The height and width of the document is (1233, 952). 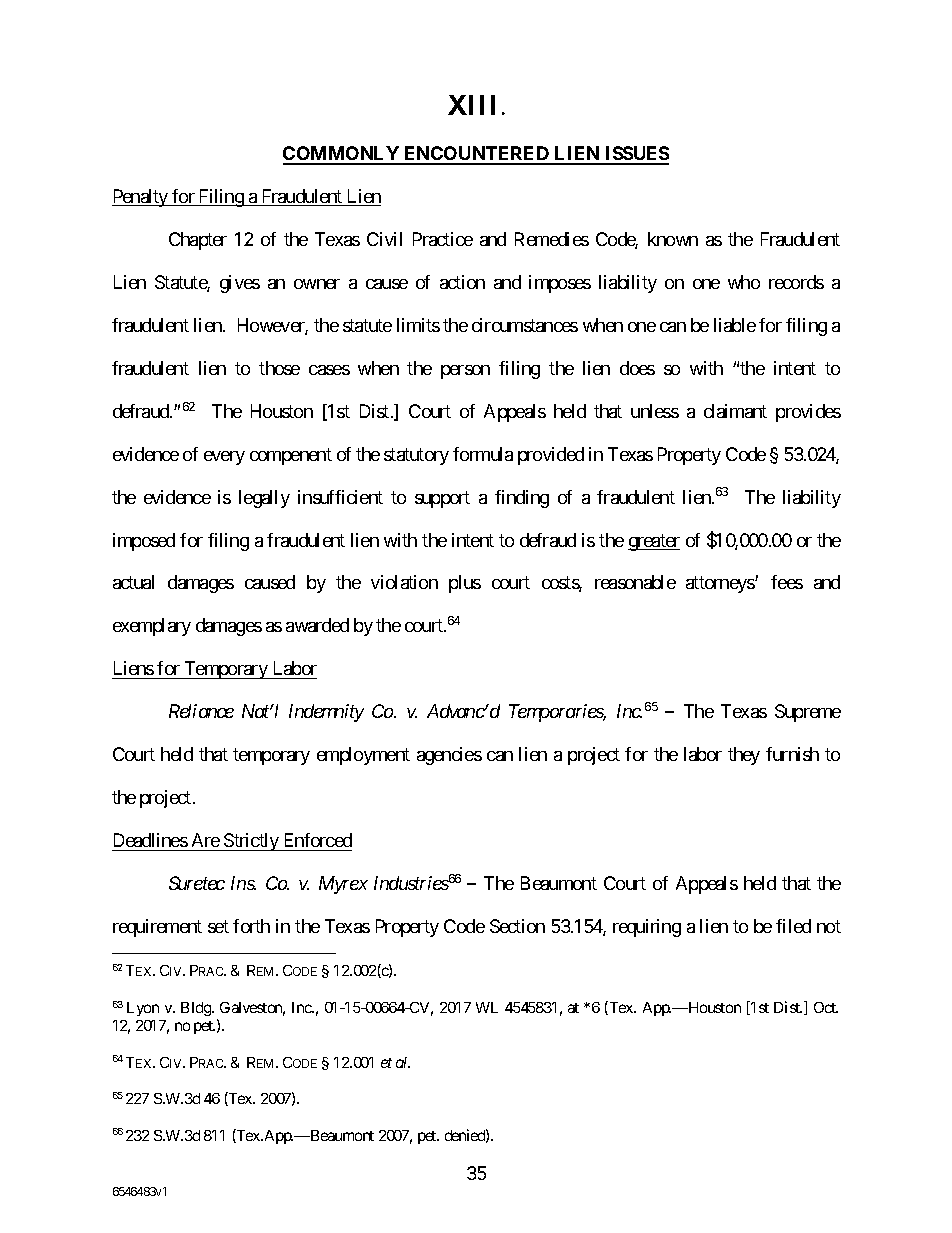 What do you see at coordinates (517, 926) in the document?
I see `Section` at bounding box center [517, 926].
